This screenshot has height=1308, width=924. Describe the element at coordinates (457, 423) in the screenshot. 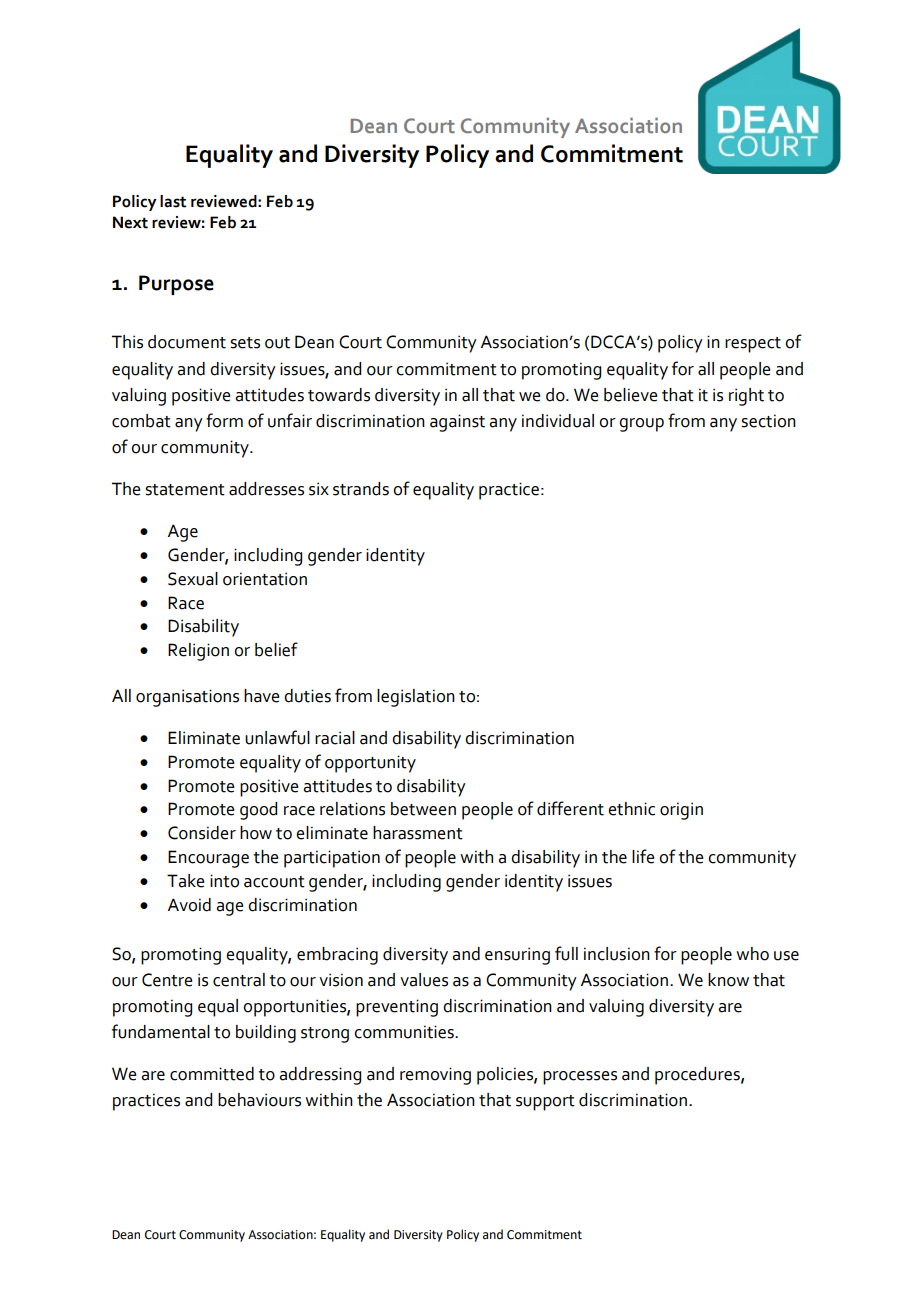

I see `against` at that location.
